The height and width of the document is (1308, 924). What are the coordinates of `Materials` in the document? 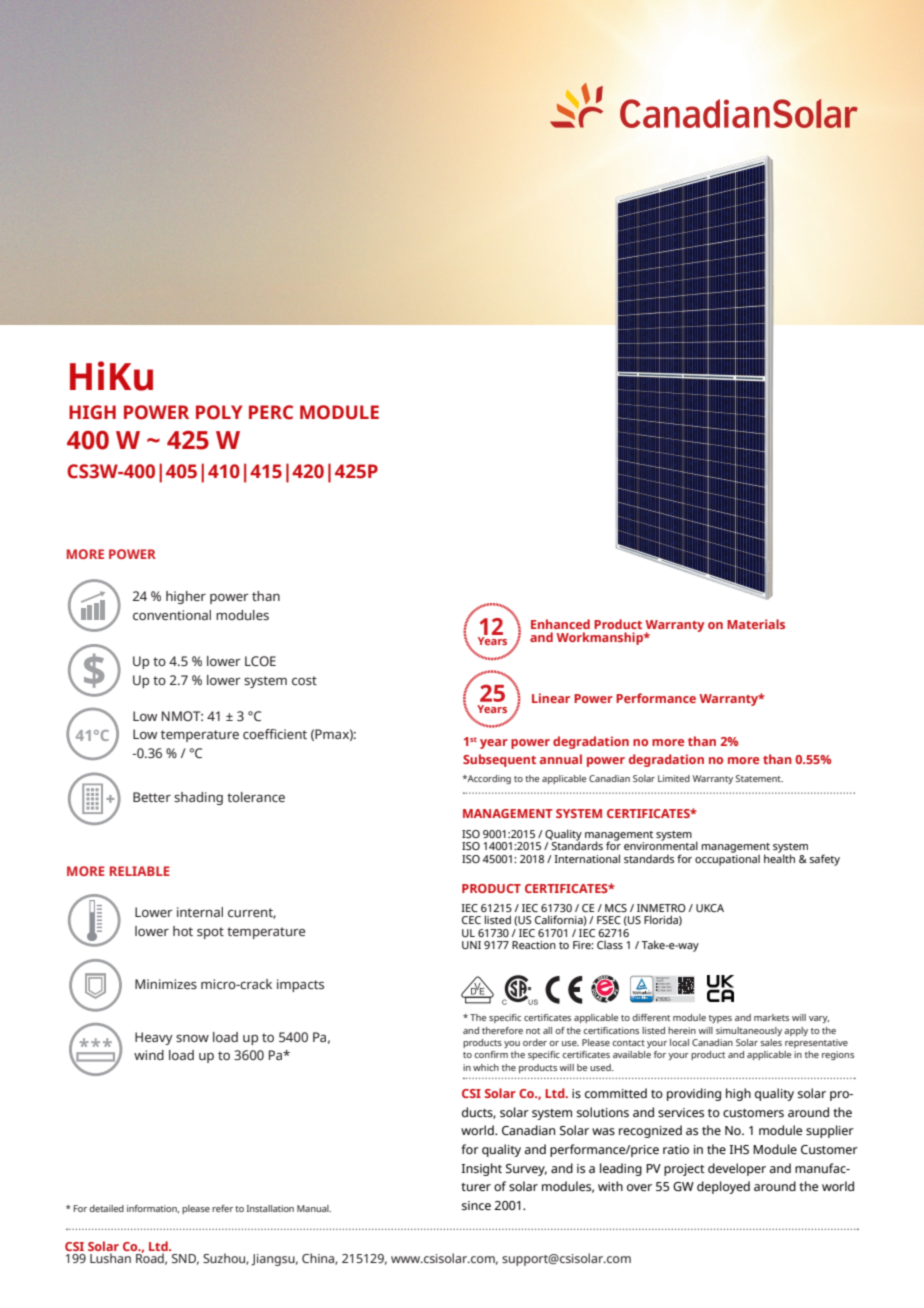 It's located at (756, 624).
